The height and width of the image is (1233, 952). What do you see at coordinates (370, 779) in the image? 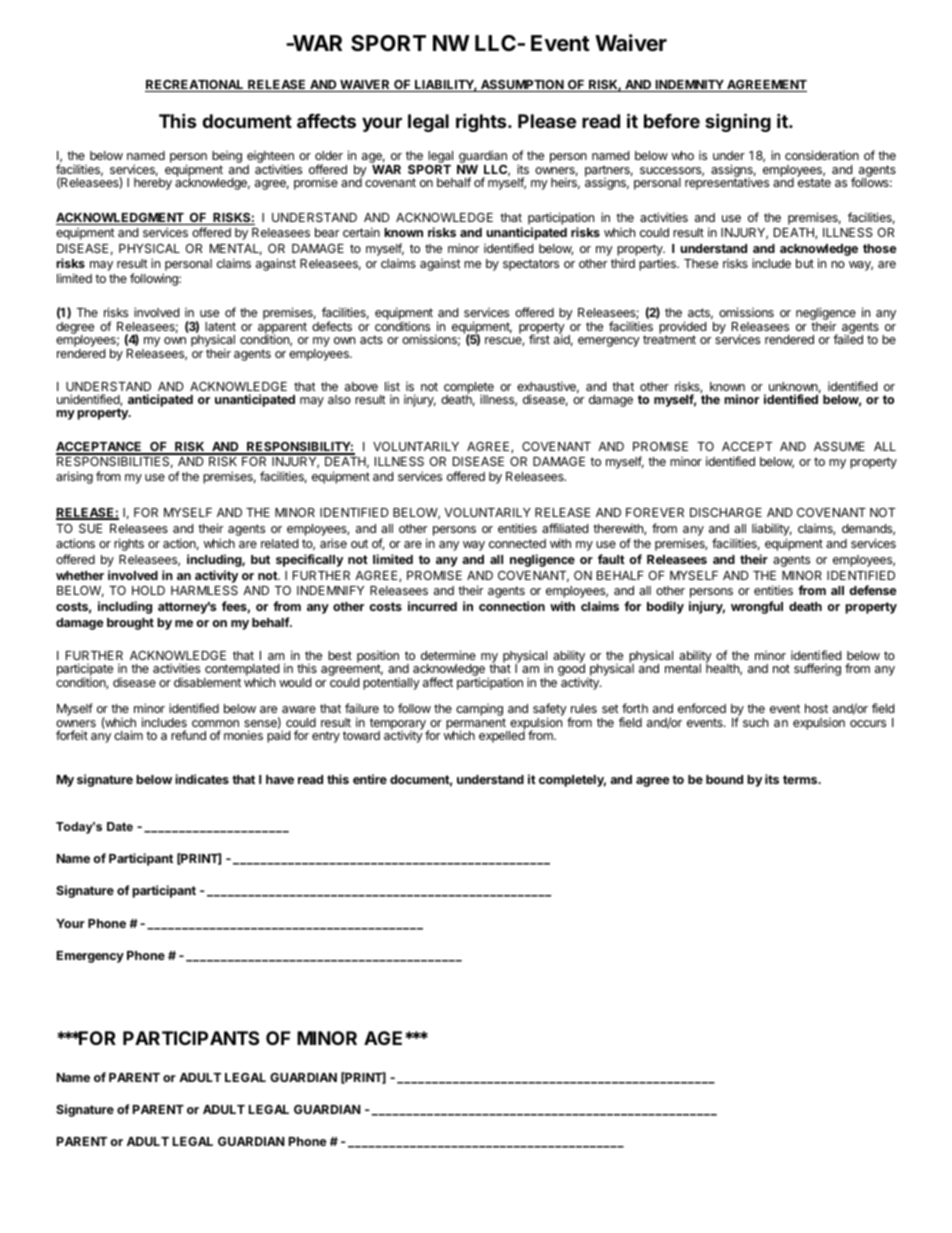
I see `entire` at bounding box center [370, 779].
